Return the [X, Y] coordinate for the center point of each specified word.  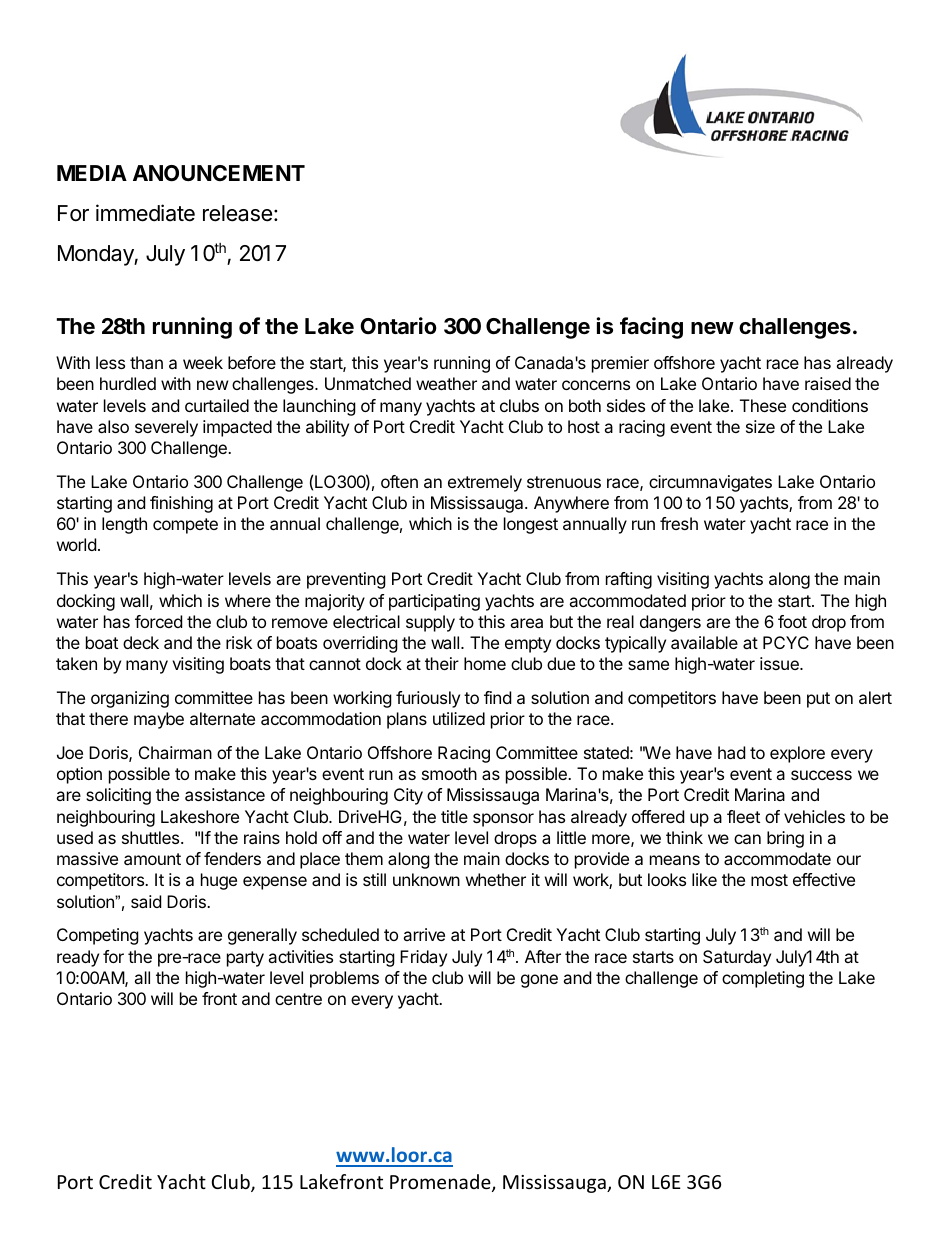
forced [158, 621]
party [245, 959]
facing [651, 328]
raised [828, 383]
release [237, 213]
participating [434, 602]
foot [792, 621]
